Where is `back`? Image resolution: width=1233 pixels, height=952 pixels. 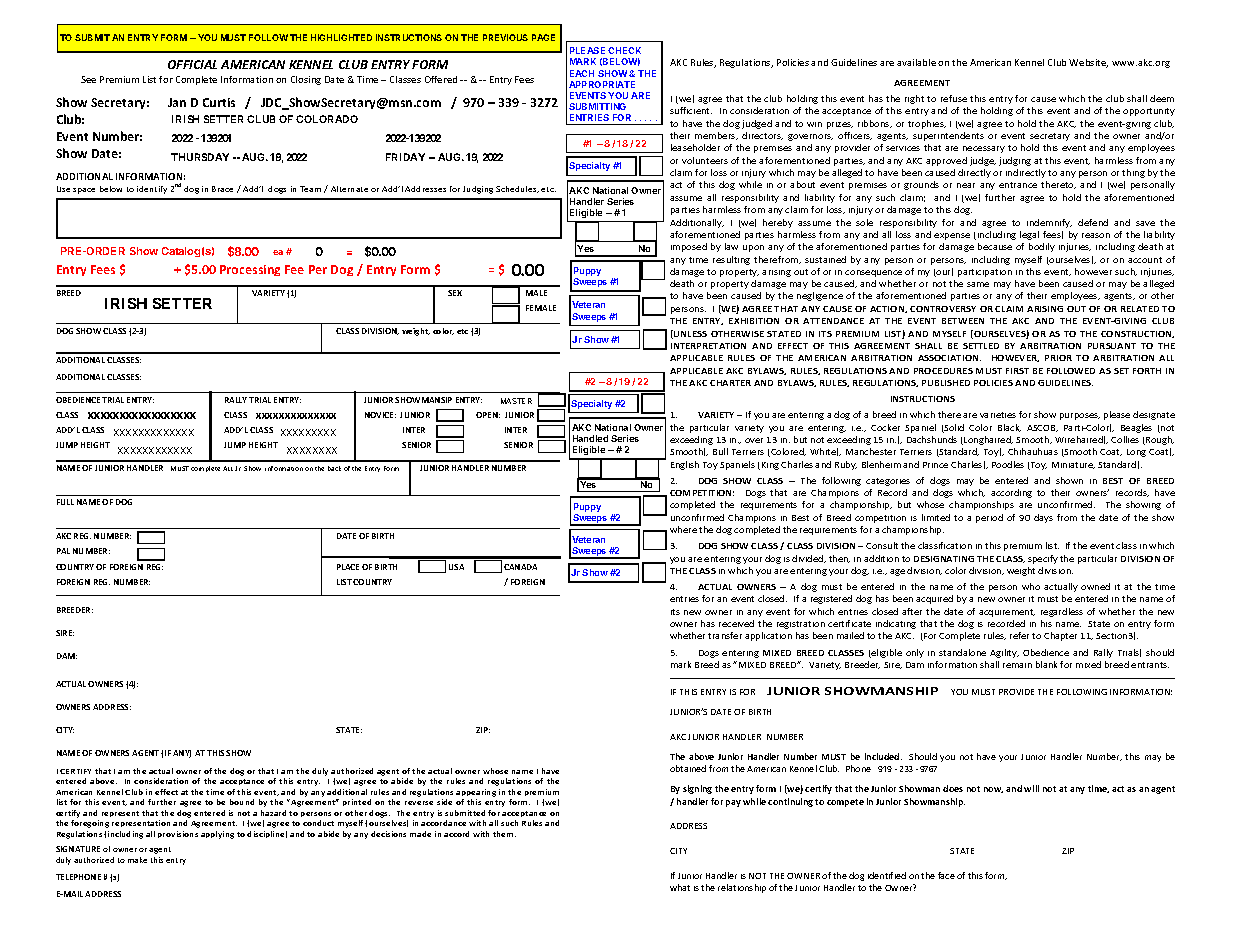
back is located at coordinates (334, 468).
